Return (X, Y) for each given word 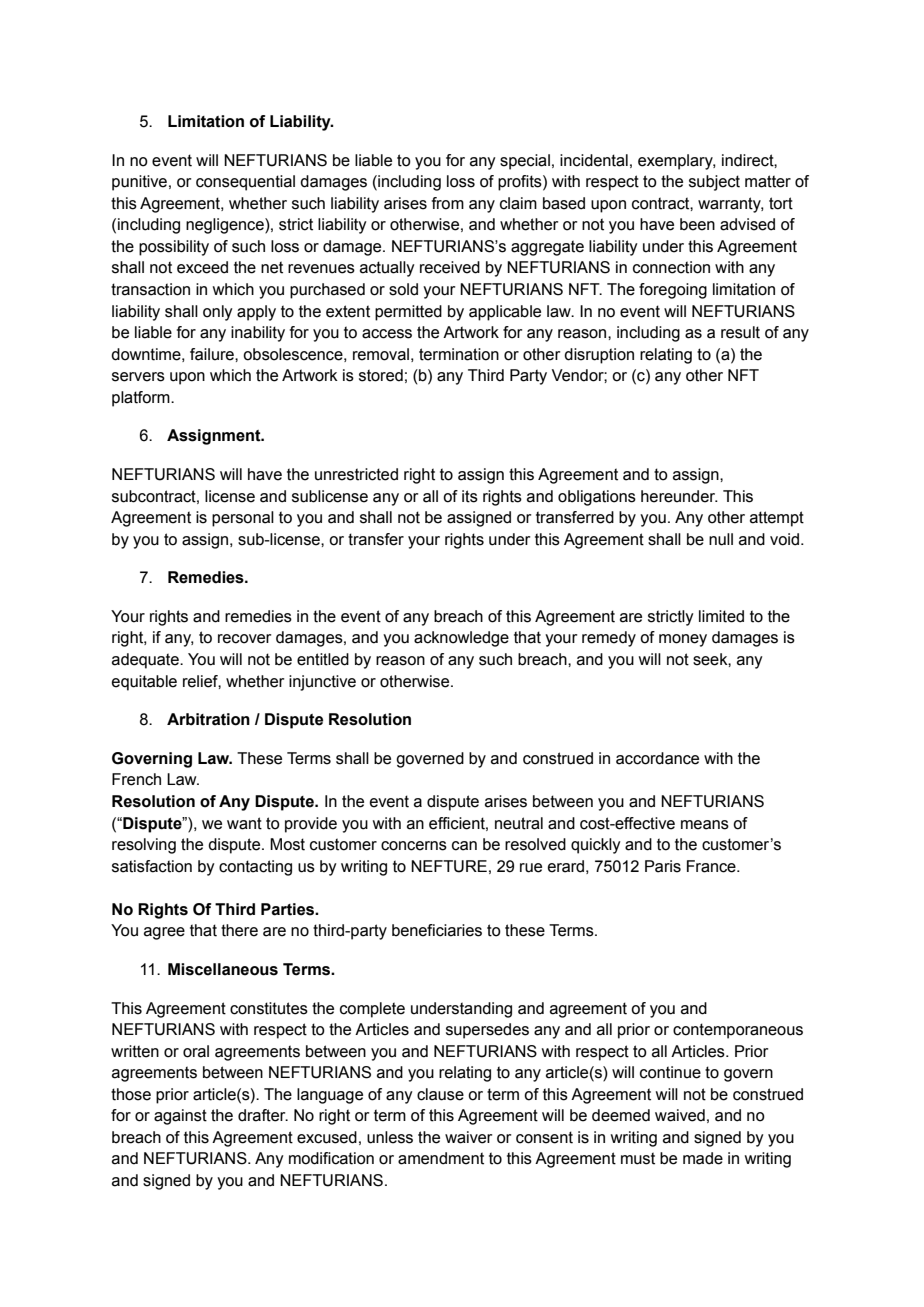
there (239, 930)
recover (244, 639)
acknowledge (461, 639)
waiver (468, 1137)
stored (381, 375)
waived (680, 1115)
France (712, 866)
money (683, 640)
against (180, 1117)
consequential (245, 183)
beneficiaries (437, 930)
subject (714, 183)
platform (142, 399)
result (740, 332)
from (448, 203)
